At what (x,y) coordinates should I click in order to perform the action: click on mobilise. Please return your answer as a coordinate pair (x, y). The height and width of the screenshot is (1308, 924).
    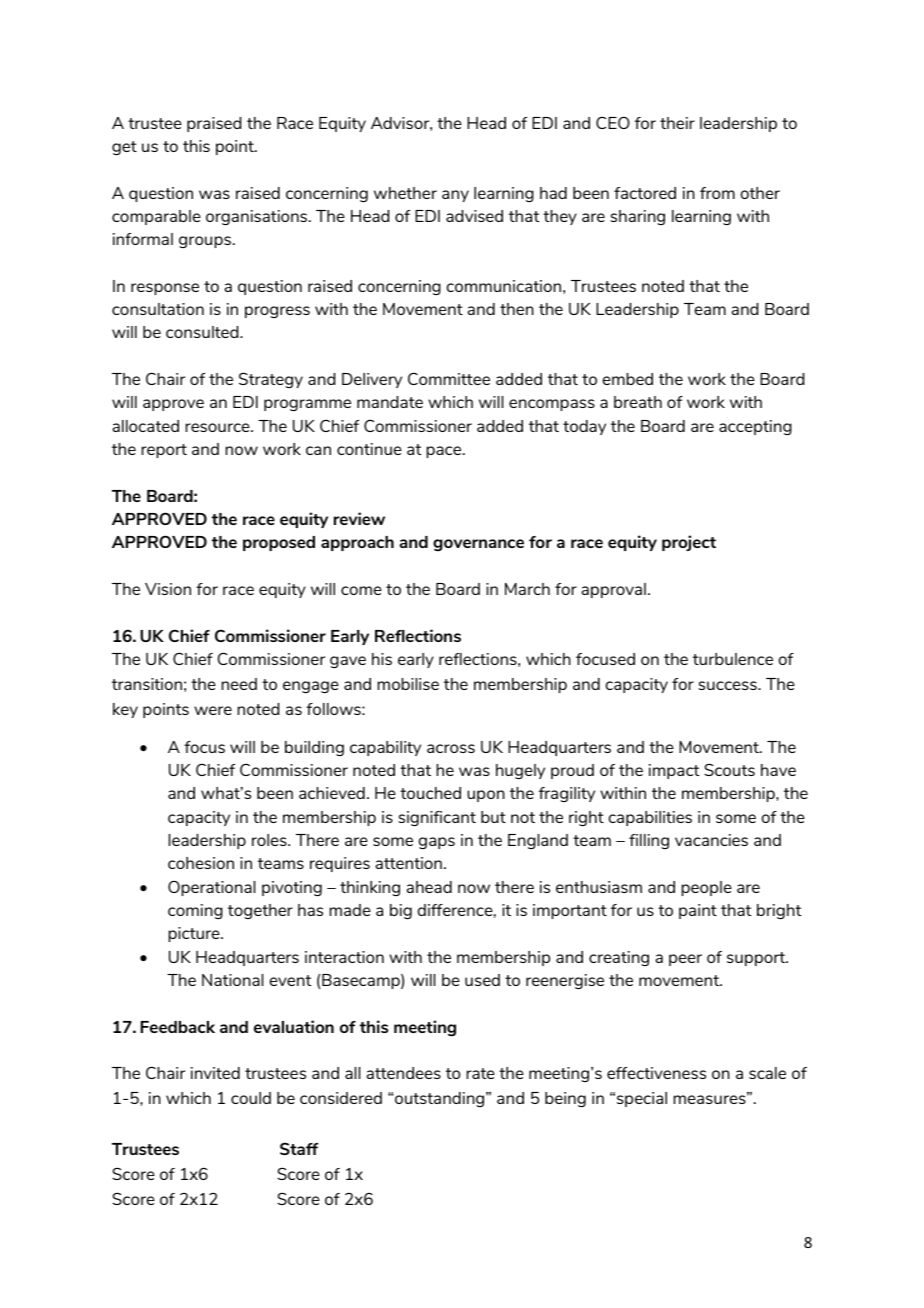
    Looking at the image, I should click on (408, 684).
